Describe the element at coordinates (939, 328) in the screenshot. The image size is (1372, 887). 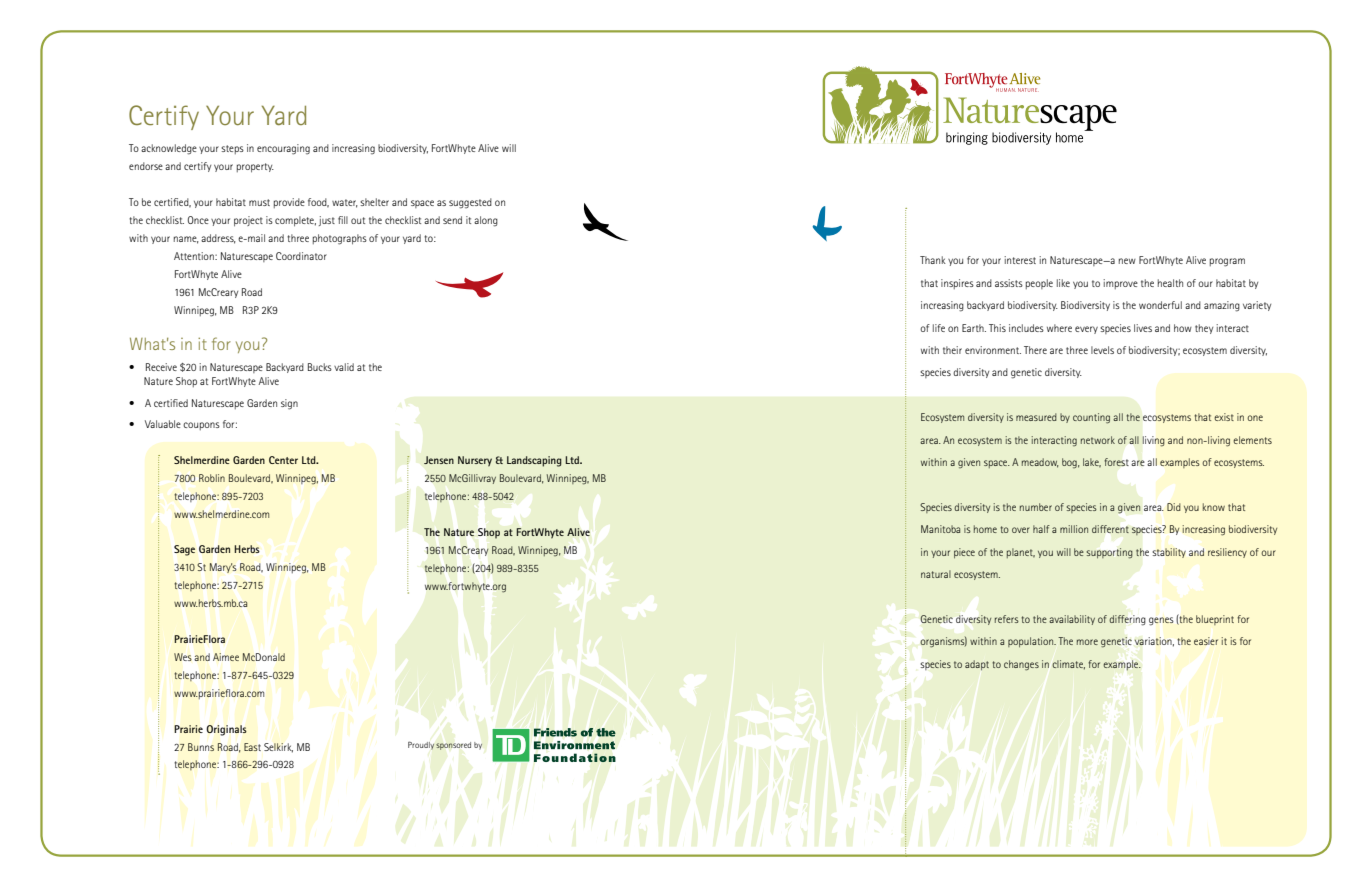
I see `life` at that location.
